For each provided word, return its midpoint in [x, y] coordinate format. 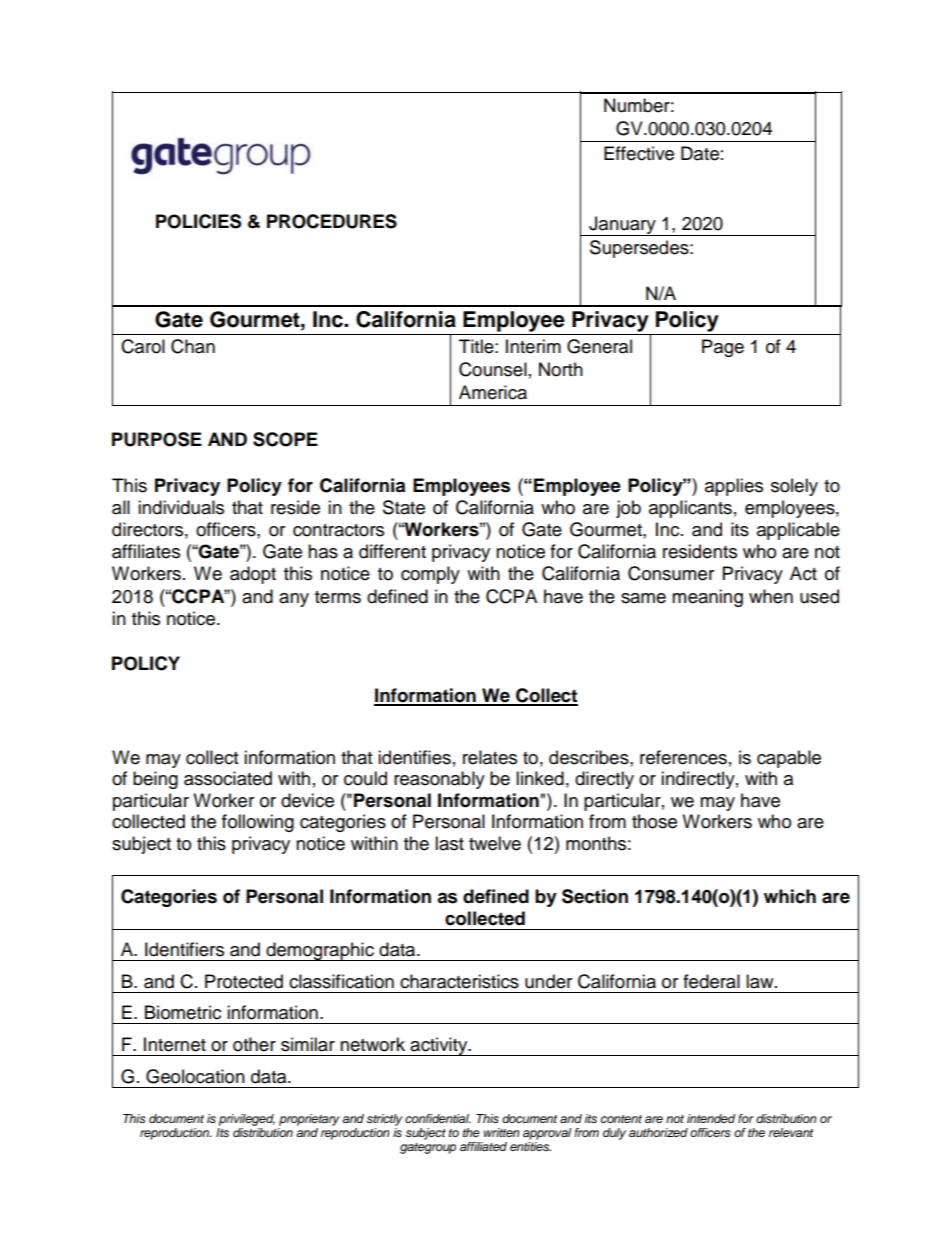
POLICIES [198, 221]
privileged [247, 1120]
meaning [707, 598]
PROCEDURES [332, 221]
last [449, 843]
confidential [438, 1118]
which [790, 896]
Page [723, 348]
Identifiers [184, 949]
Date [700, 153]
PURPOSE [157, 439]
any [294, 600]
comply [430, 575]
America [493, 392]
